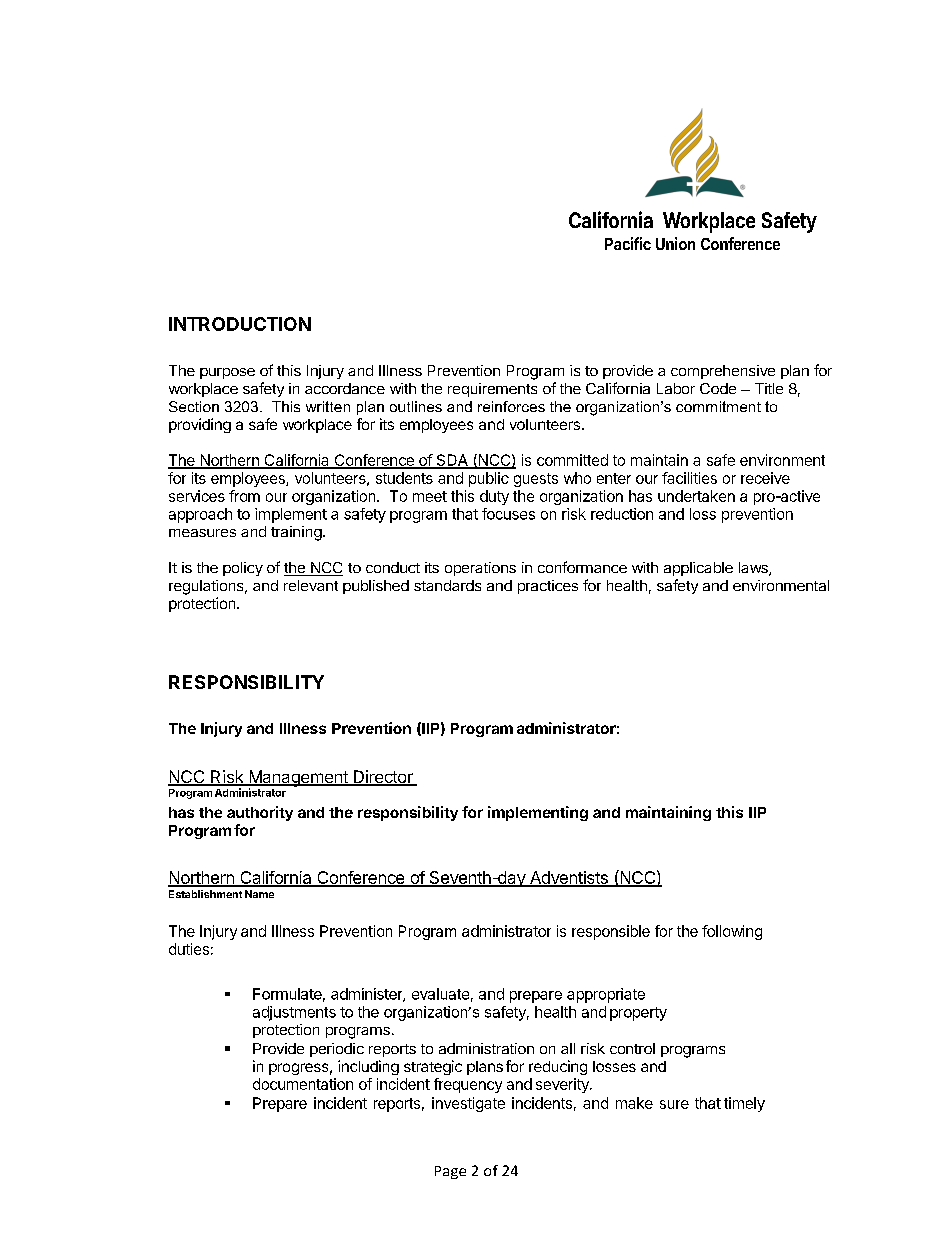  What do you see at coordinates (452, 461) in the document?
I see `SDA` at bounding box center [452, 461].
